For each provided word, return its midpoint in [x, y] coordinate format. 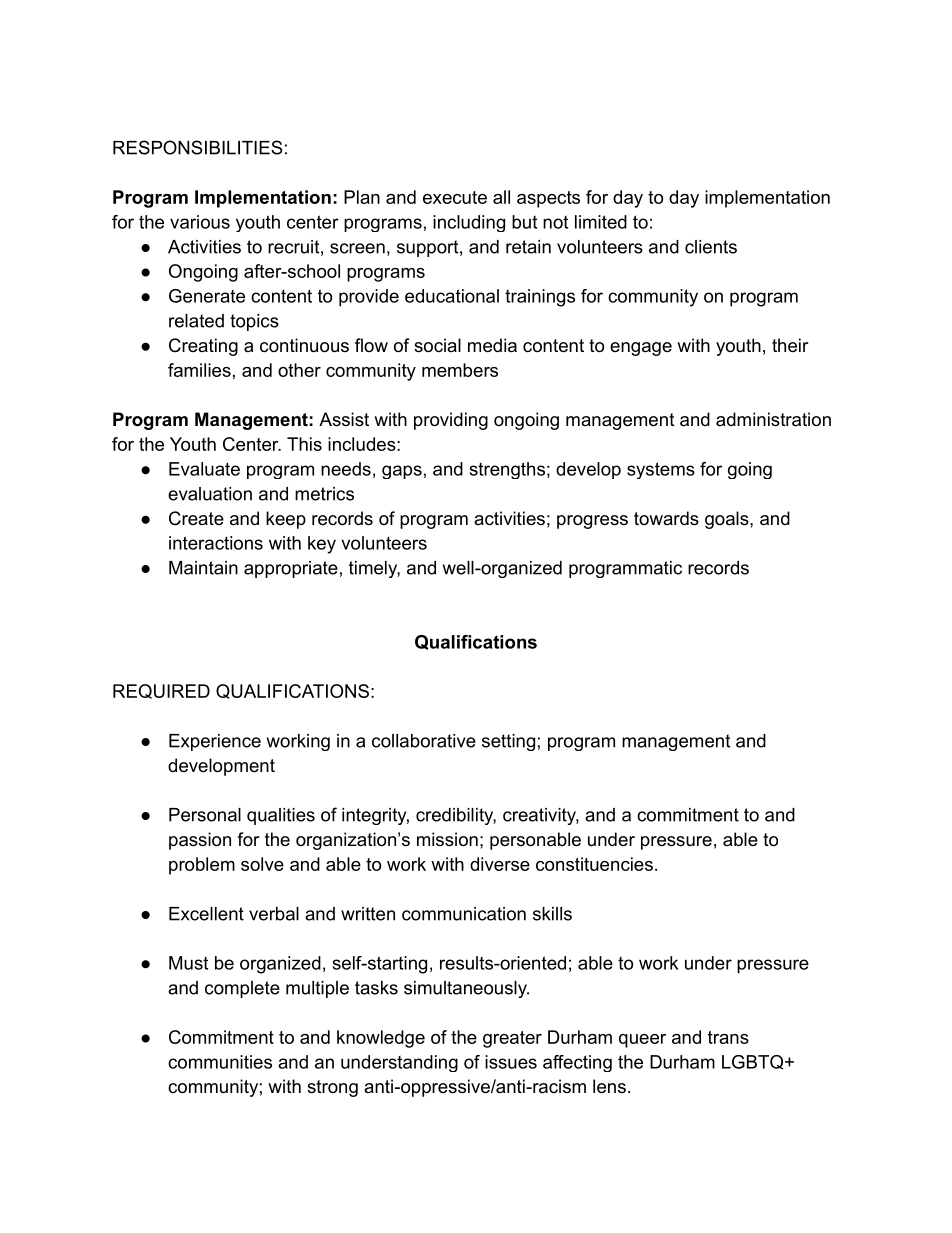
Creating [203, 347]
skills [552, 914]
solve [262, 864]
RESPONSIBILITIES [198, 147]
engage [641, 349]
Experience [215, 742]
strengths [507, 470]
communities [220, 1062]
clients [711, 247]
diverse [500, 864]
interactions [216, 543]
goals [727, 520]
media [492, 345]
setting [508, 742]
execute [455, 197]
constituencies [594, 864]
